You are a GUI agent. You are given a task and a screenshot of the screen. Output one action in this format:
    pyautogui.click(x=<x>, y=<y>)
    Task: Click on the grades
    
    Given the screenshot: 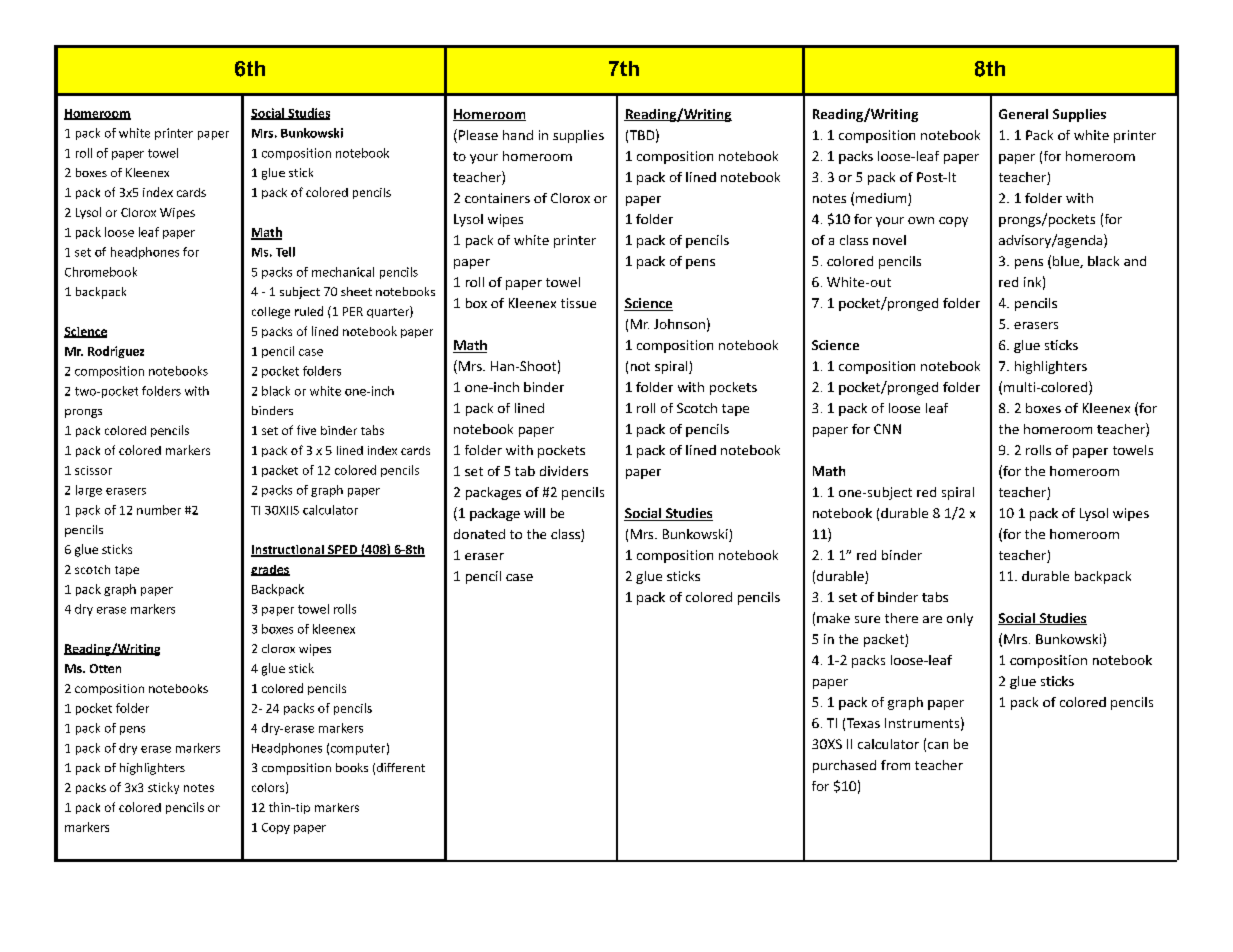 What is the action you would take?
    pyautogui.click(x=270, y=570)
